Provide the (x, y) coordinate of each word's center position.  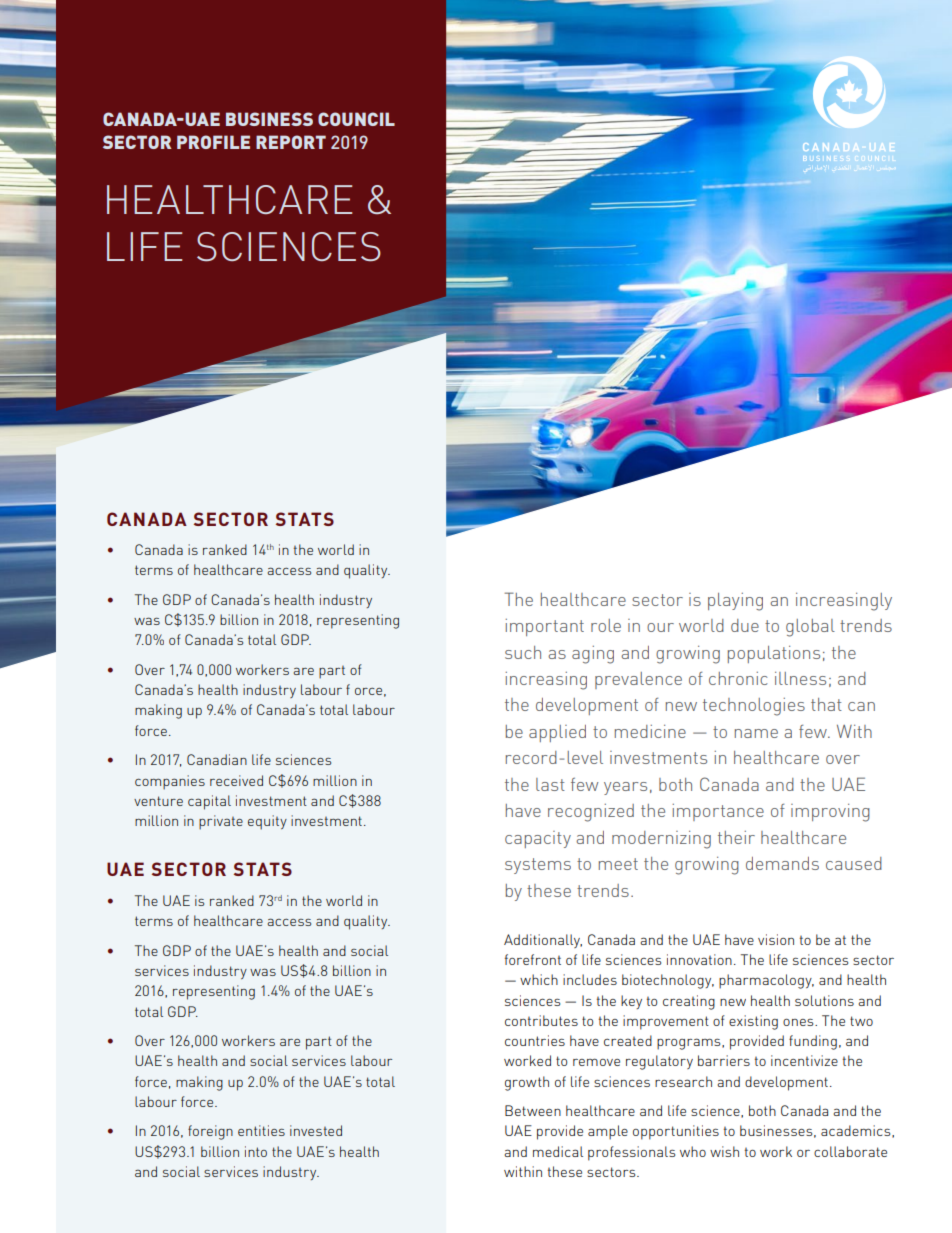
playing (735, 602)
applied (557, 733)
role (606, 625)
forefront (533, 959)
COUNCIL (356, 119)
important (544, 627)
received (236, 780)
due (745, 625)
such (523, 652)
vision (776, 939)
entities (261, 1130)
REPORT (291, 142)
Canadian (217, 759)
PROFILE (213, 142)
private (221, 822)
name (756, 733)
